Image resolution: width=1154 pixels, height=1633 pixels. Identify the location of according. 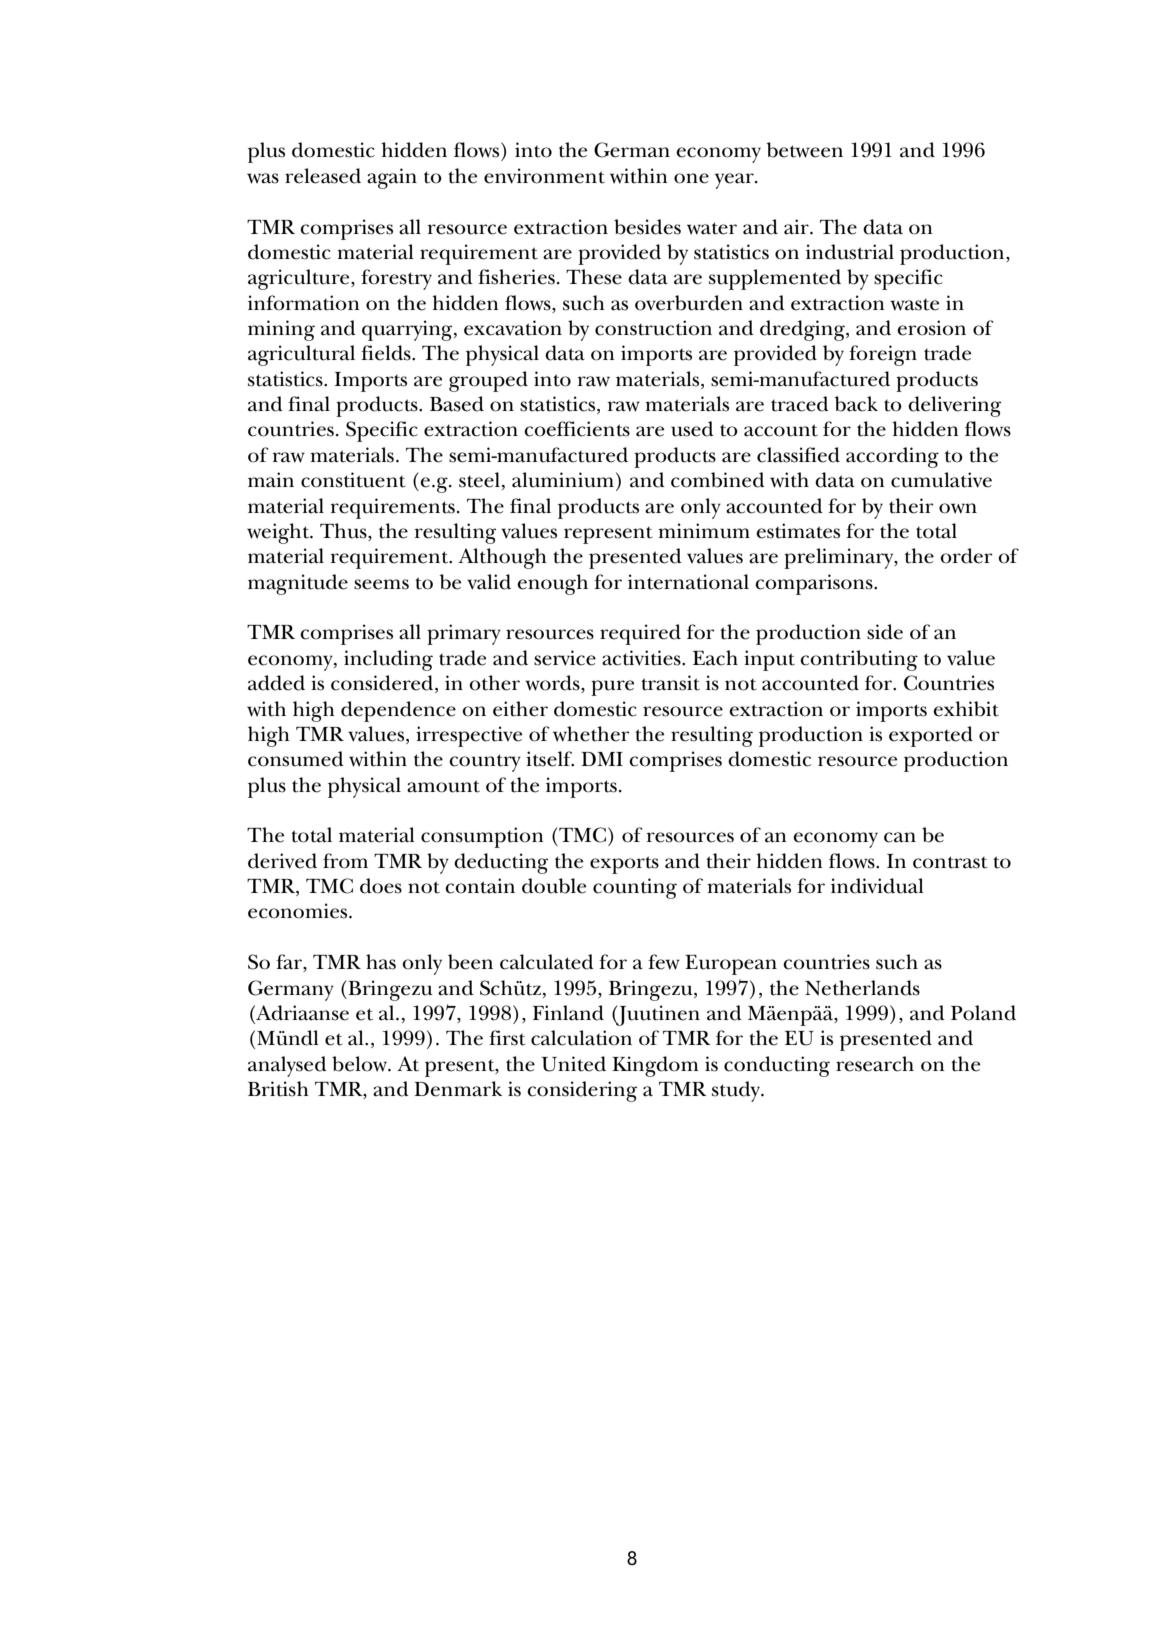
(892, 457).
